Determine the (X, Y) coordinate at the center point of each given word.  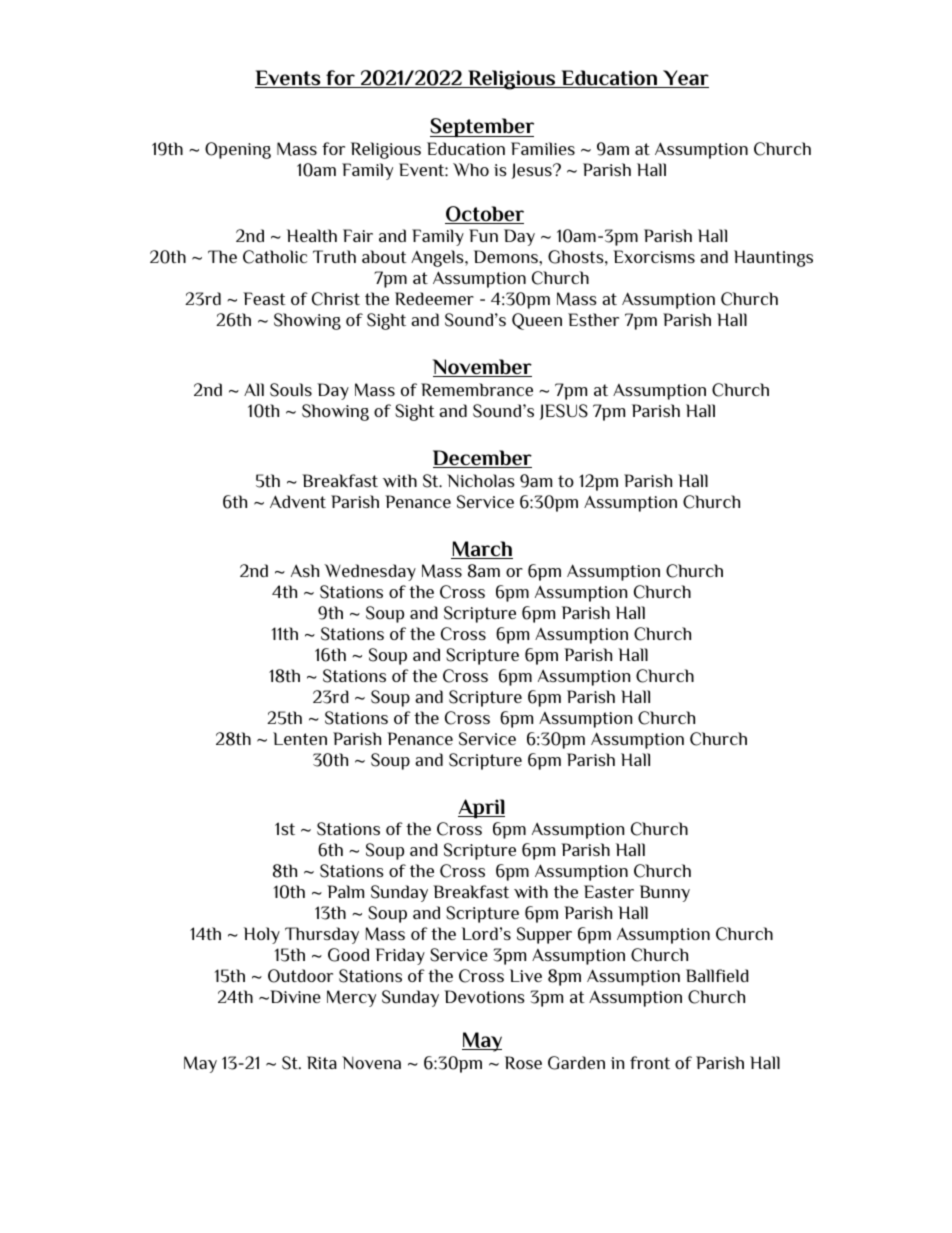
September (482, 127)
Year (685, 79)
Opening (238, 150)
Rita (322, 1062)
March (482, 550)
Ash (305, 570)
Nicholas (481, 480)
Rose (523, 1062)
